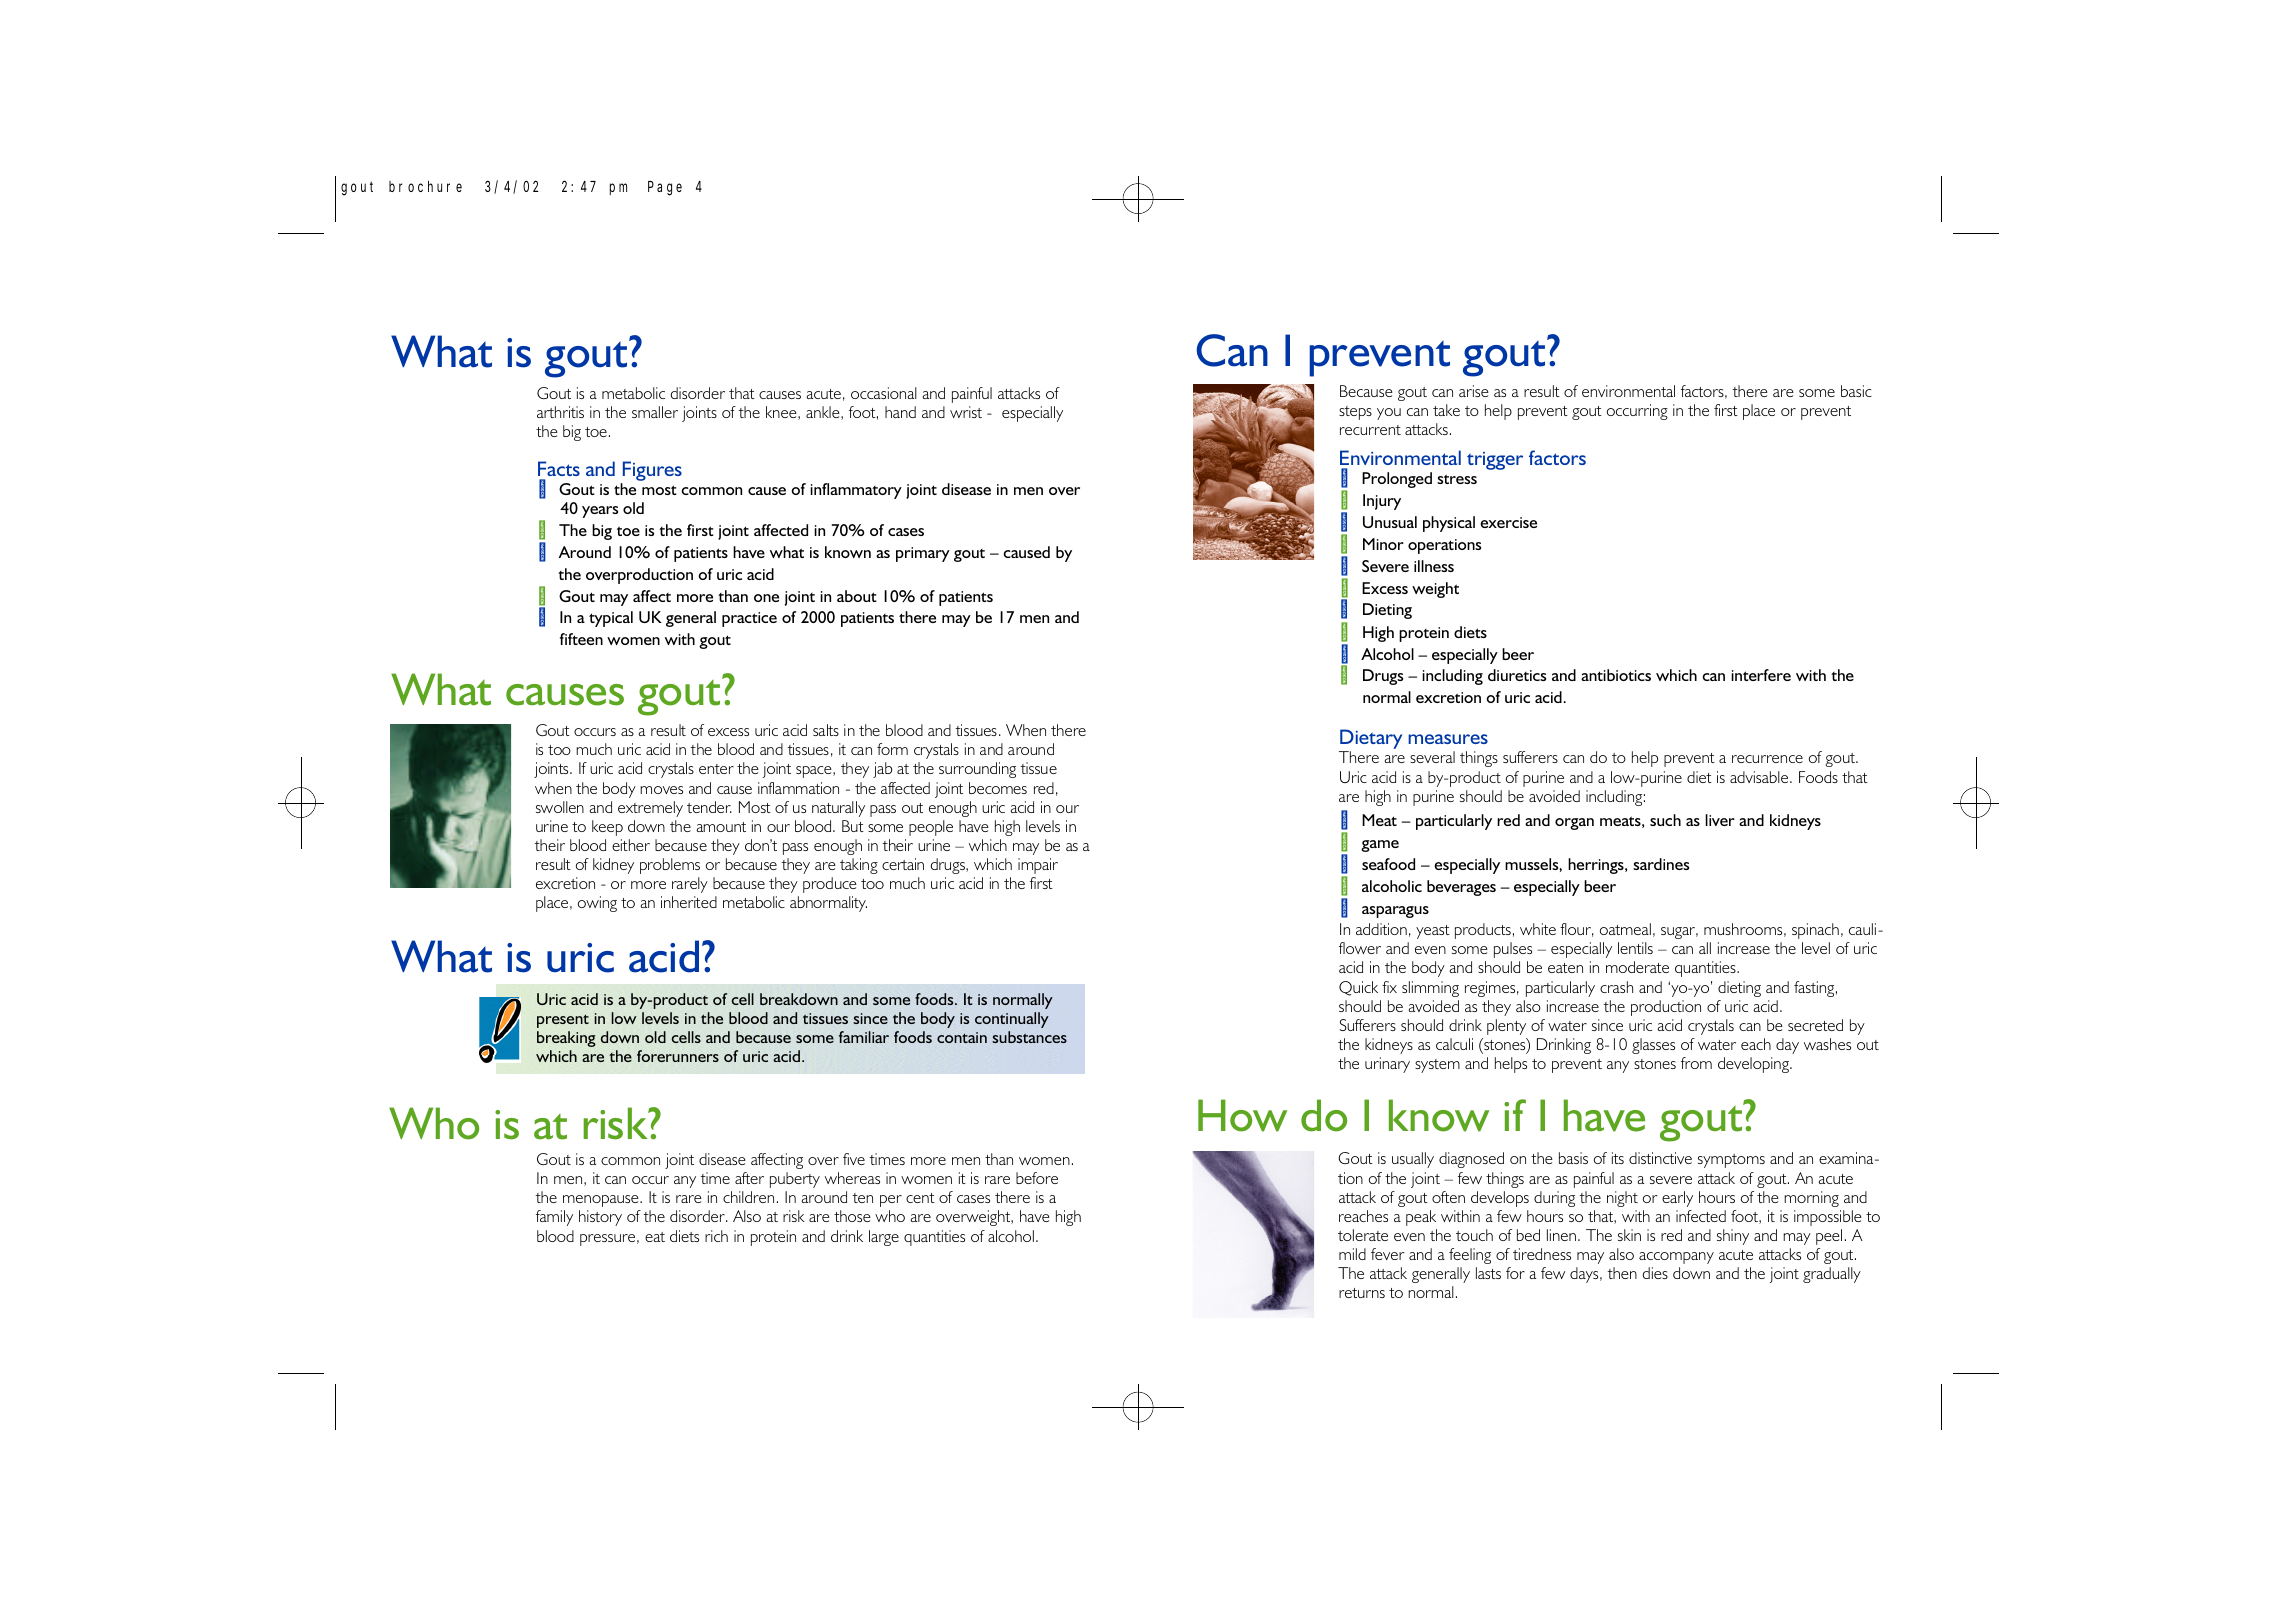 The width and height of the screenshot is (2280, 1612). I want to click on moderate, so click(1637, 967).
